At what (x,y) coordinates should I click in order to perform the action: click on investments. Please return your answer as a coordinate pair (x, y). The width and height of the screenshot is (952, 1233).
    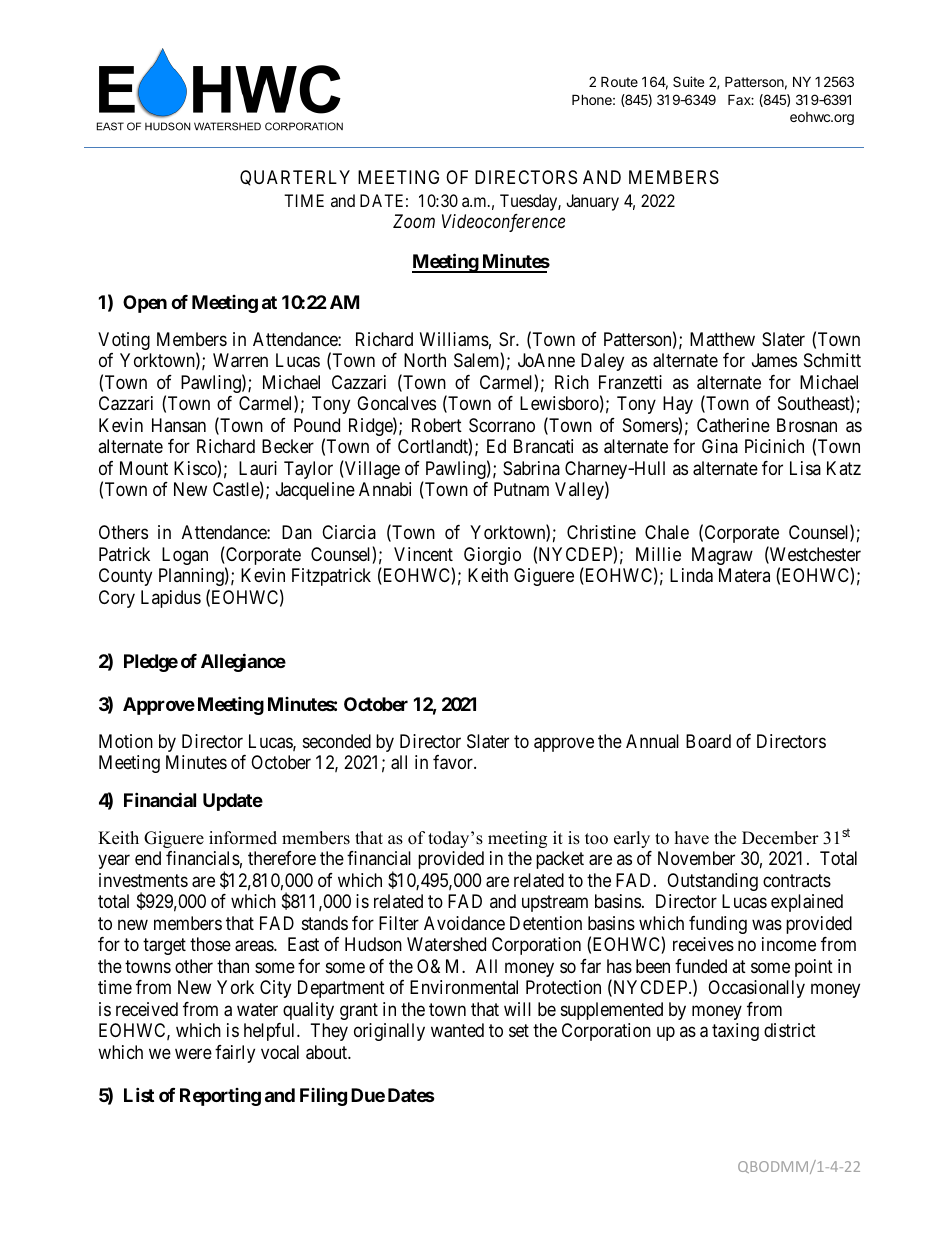
    Looking at the image, I should click on (143, 880).
